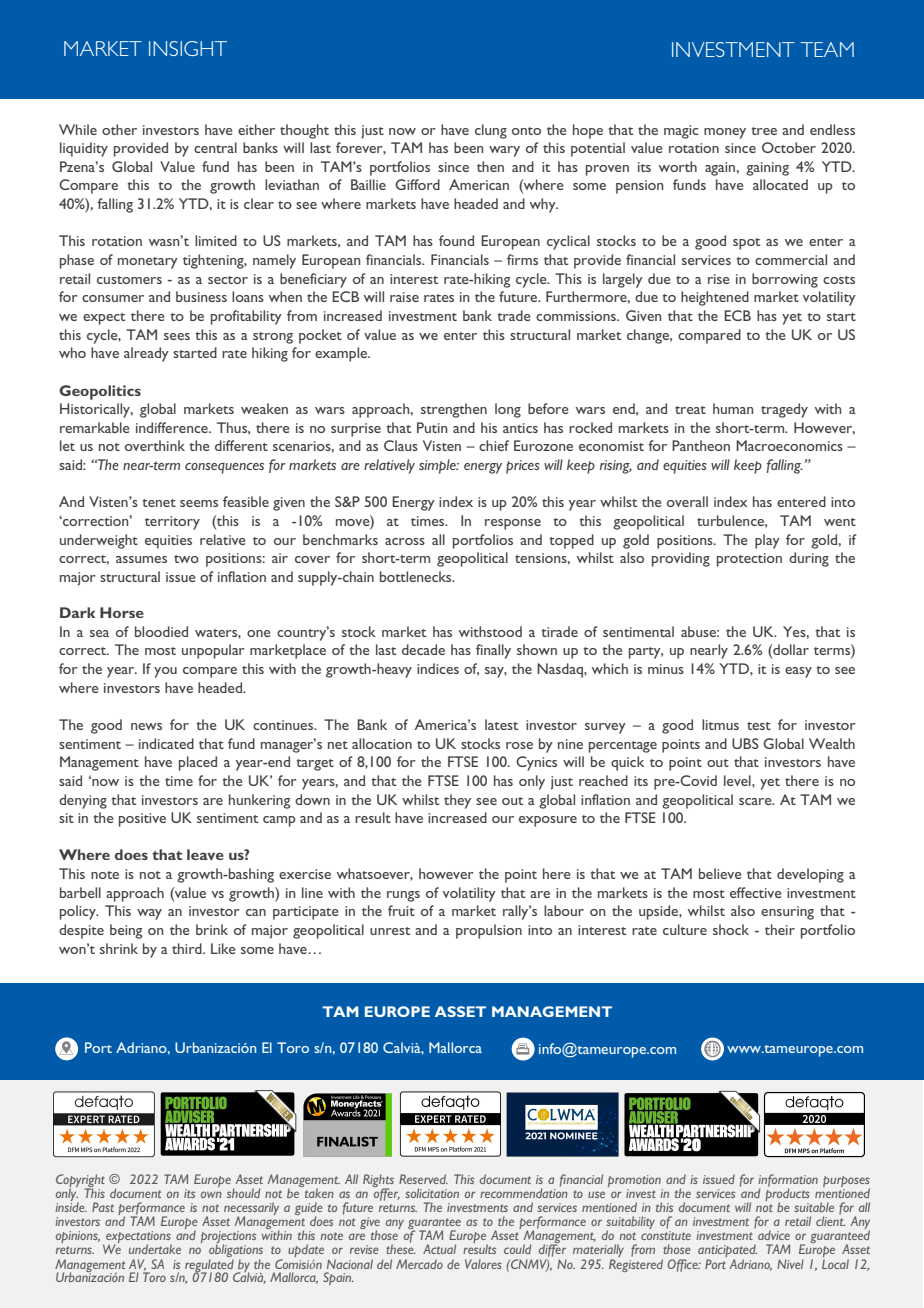 This screenshot has height=1308, width=924. Describe the element at coordinates (789, 445) in the screenshot. I see `Macroeconomics` at that location.
